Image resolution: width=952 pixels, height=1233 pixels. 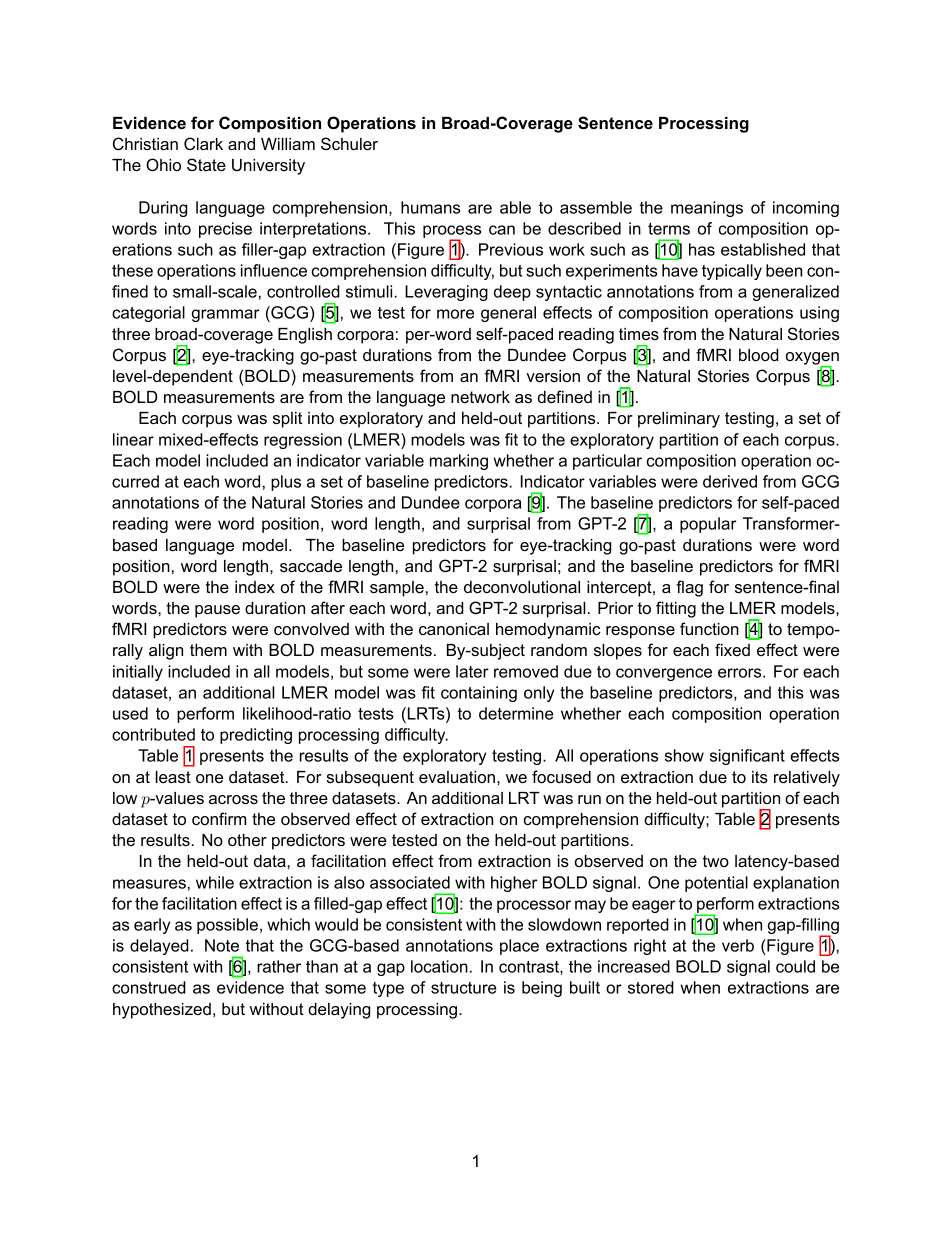 I want to click on State, so click(x=206, y=164).
